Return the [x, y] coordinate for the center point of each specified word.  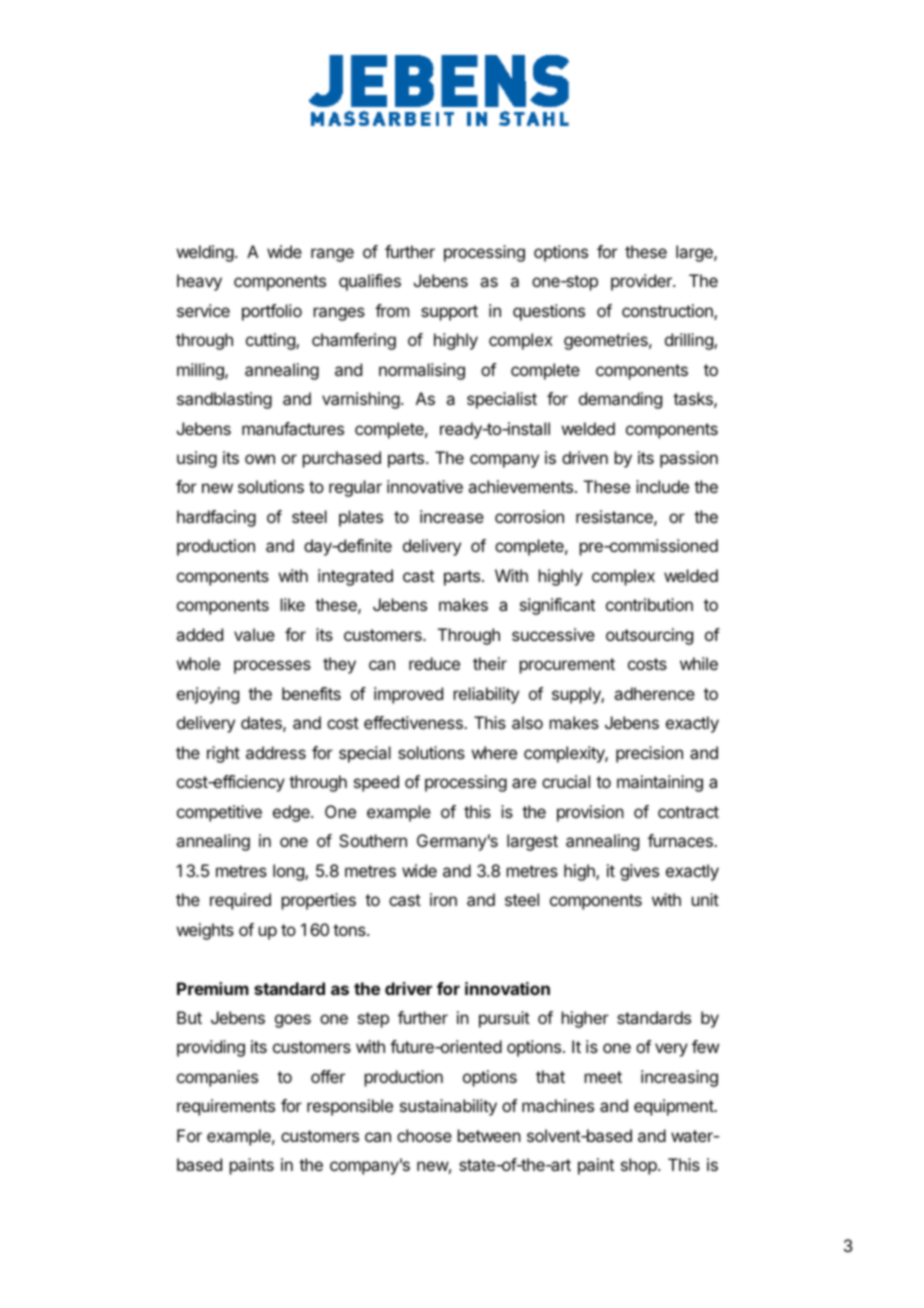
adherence [654, 693]
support [449, 313]
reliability [486, 695]
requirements [226, 1107]
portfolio [272, 312]
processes [272, 667]
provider [642, 282]
